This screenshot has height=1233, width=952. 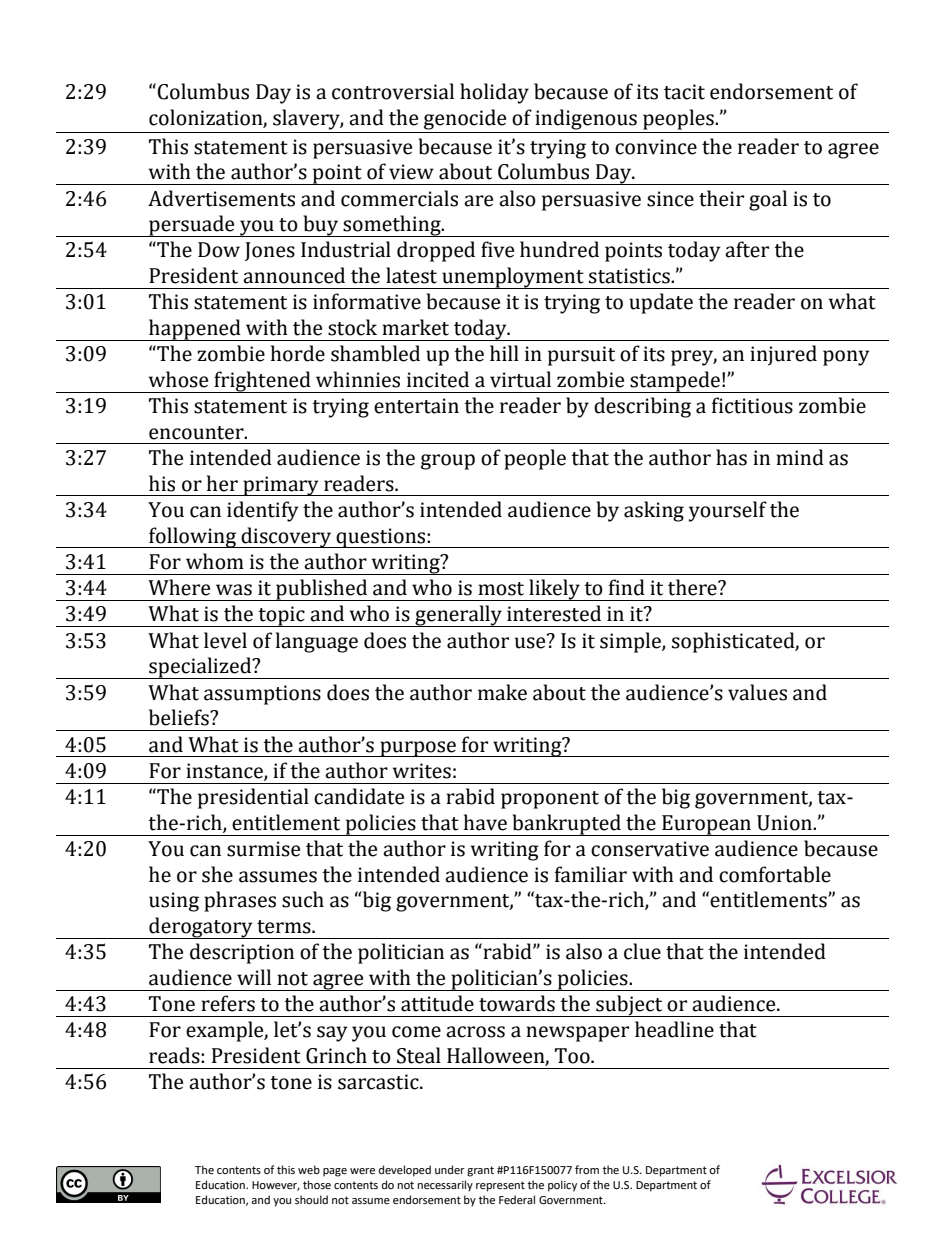 What do you see at coordinates (587, 1169) in the screenshot?
I see `from` at bounding box center [587, 1169].
